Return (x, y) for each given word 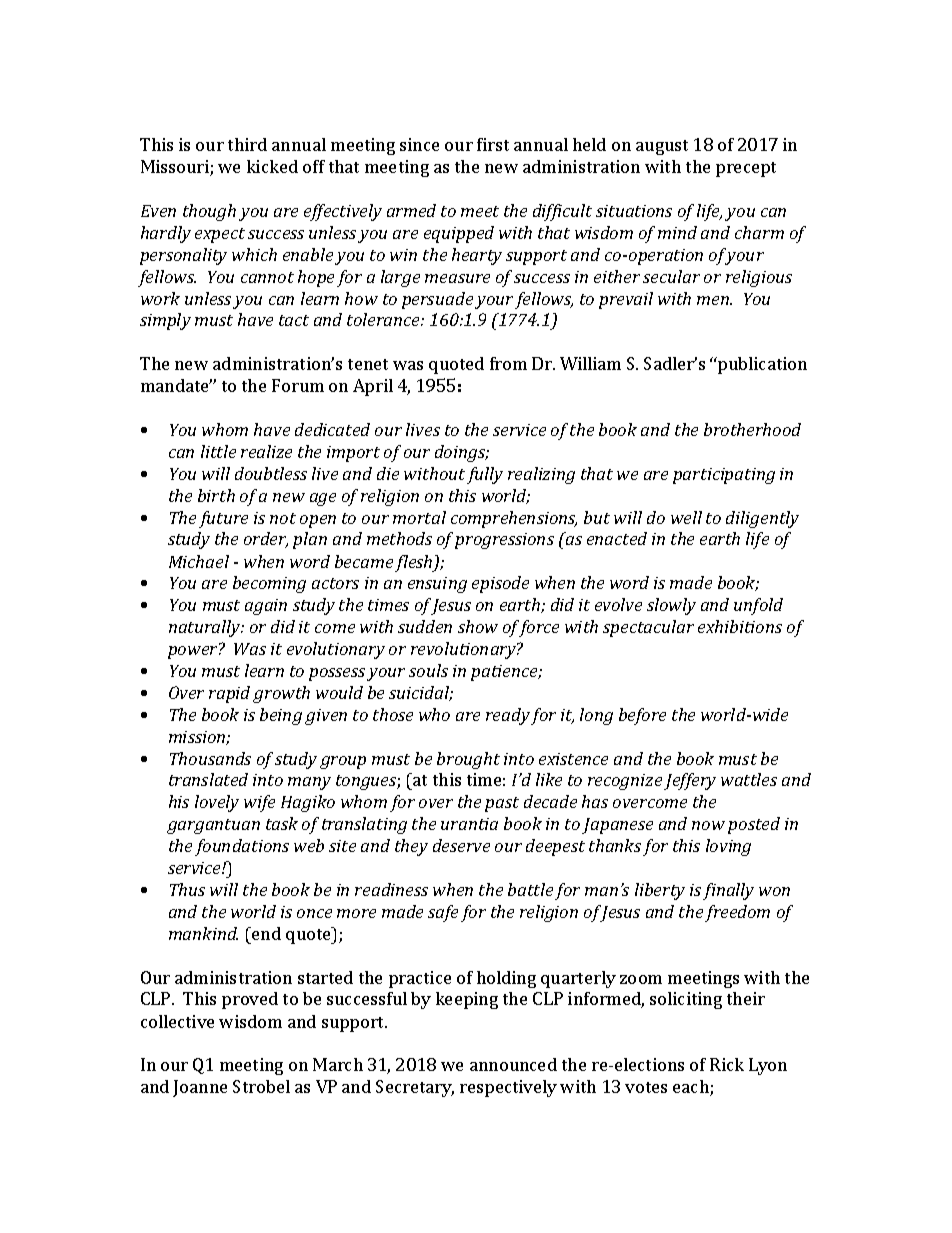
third (247, 144)
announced (513, 1064)
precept (746, 169)
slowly (671, 606)
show (478, 626)
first (493, 144)
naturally (206, 628)
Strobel (261, 1086)
